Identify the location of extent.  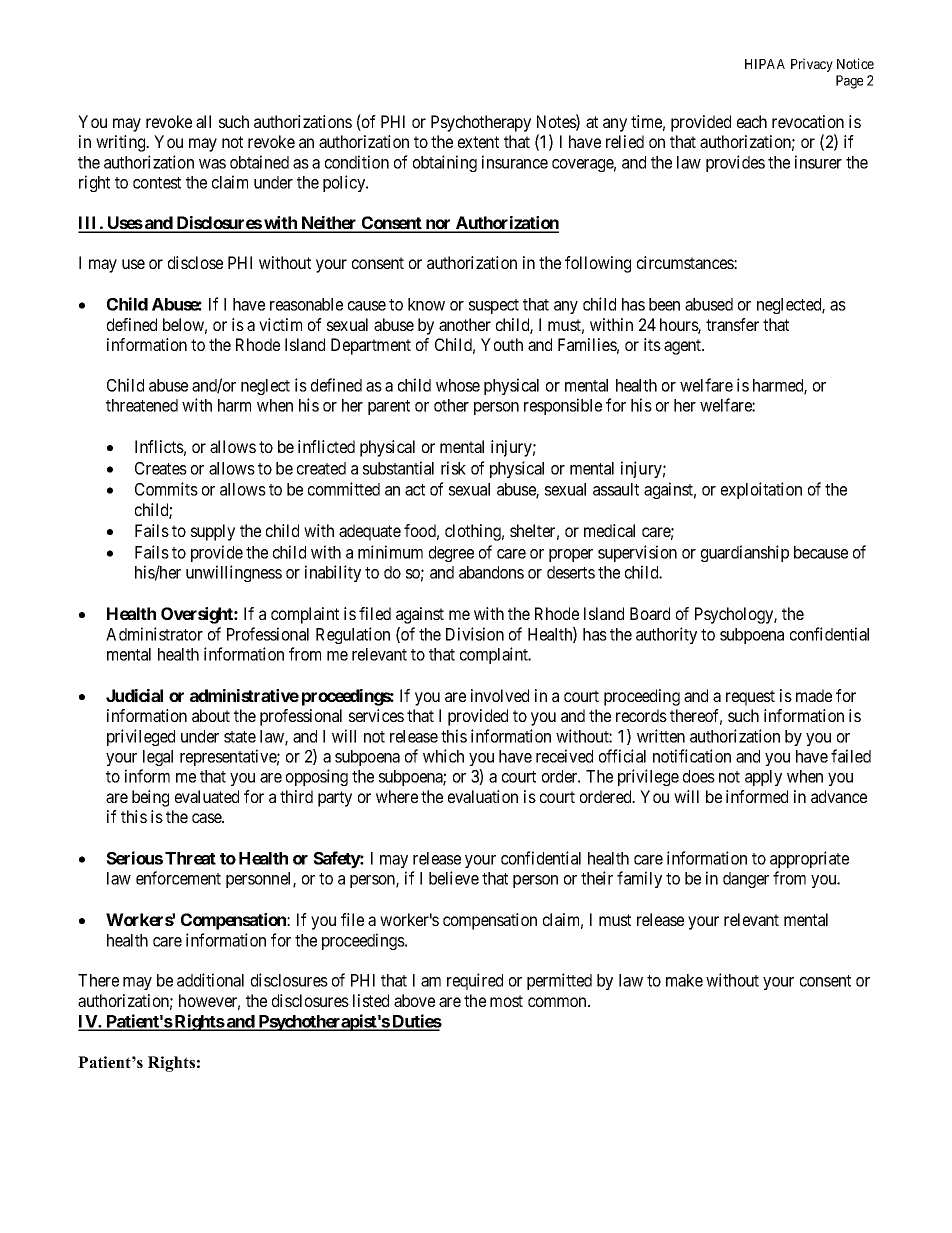
(478, 142).
